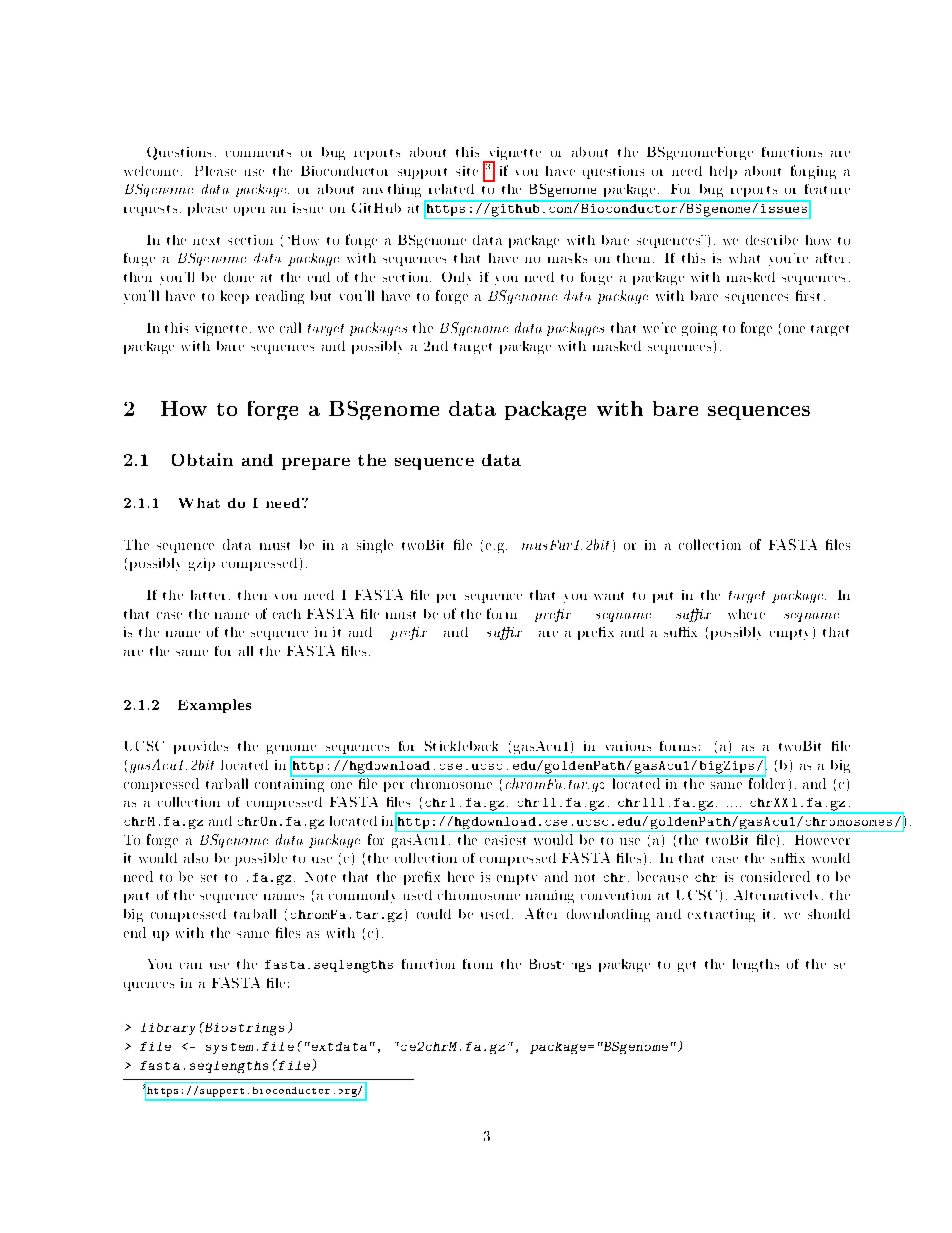  What do you see at coordinates (258, 153) in the screenshot?
I see `comments` at bounding box center [258, 153].
